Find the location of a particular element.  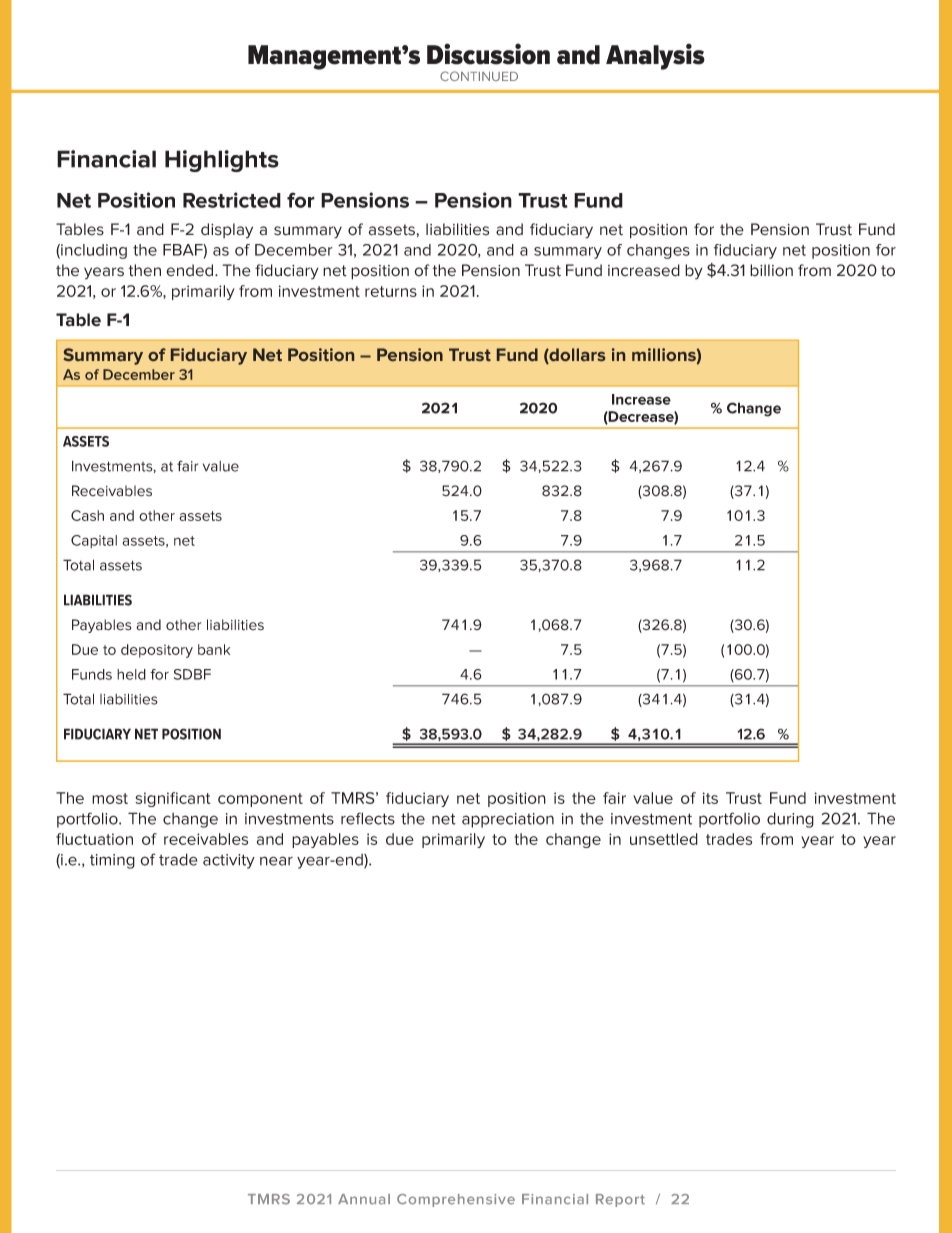

appreciation is located at coordinates (508, 820).
